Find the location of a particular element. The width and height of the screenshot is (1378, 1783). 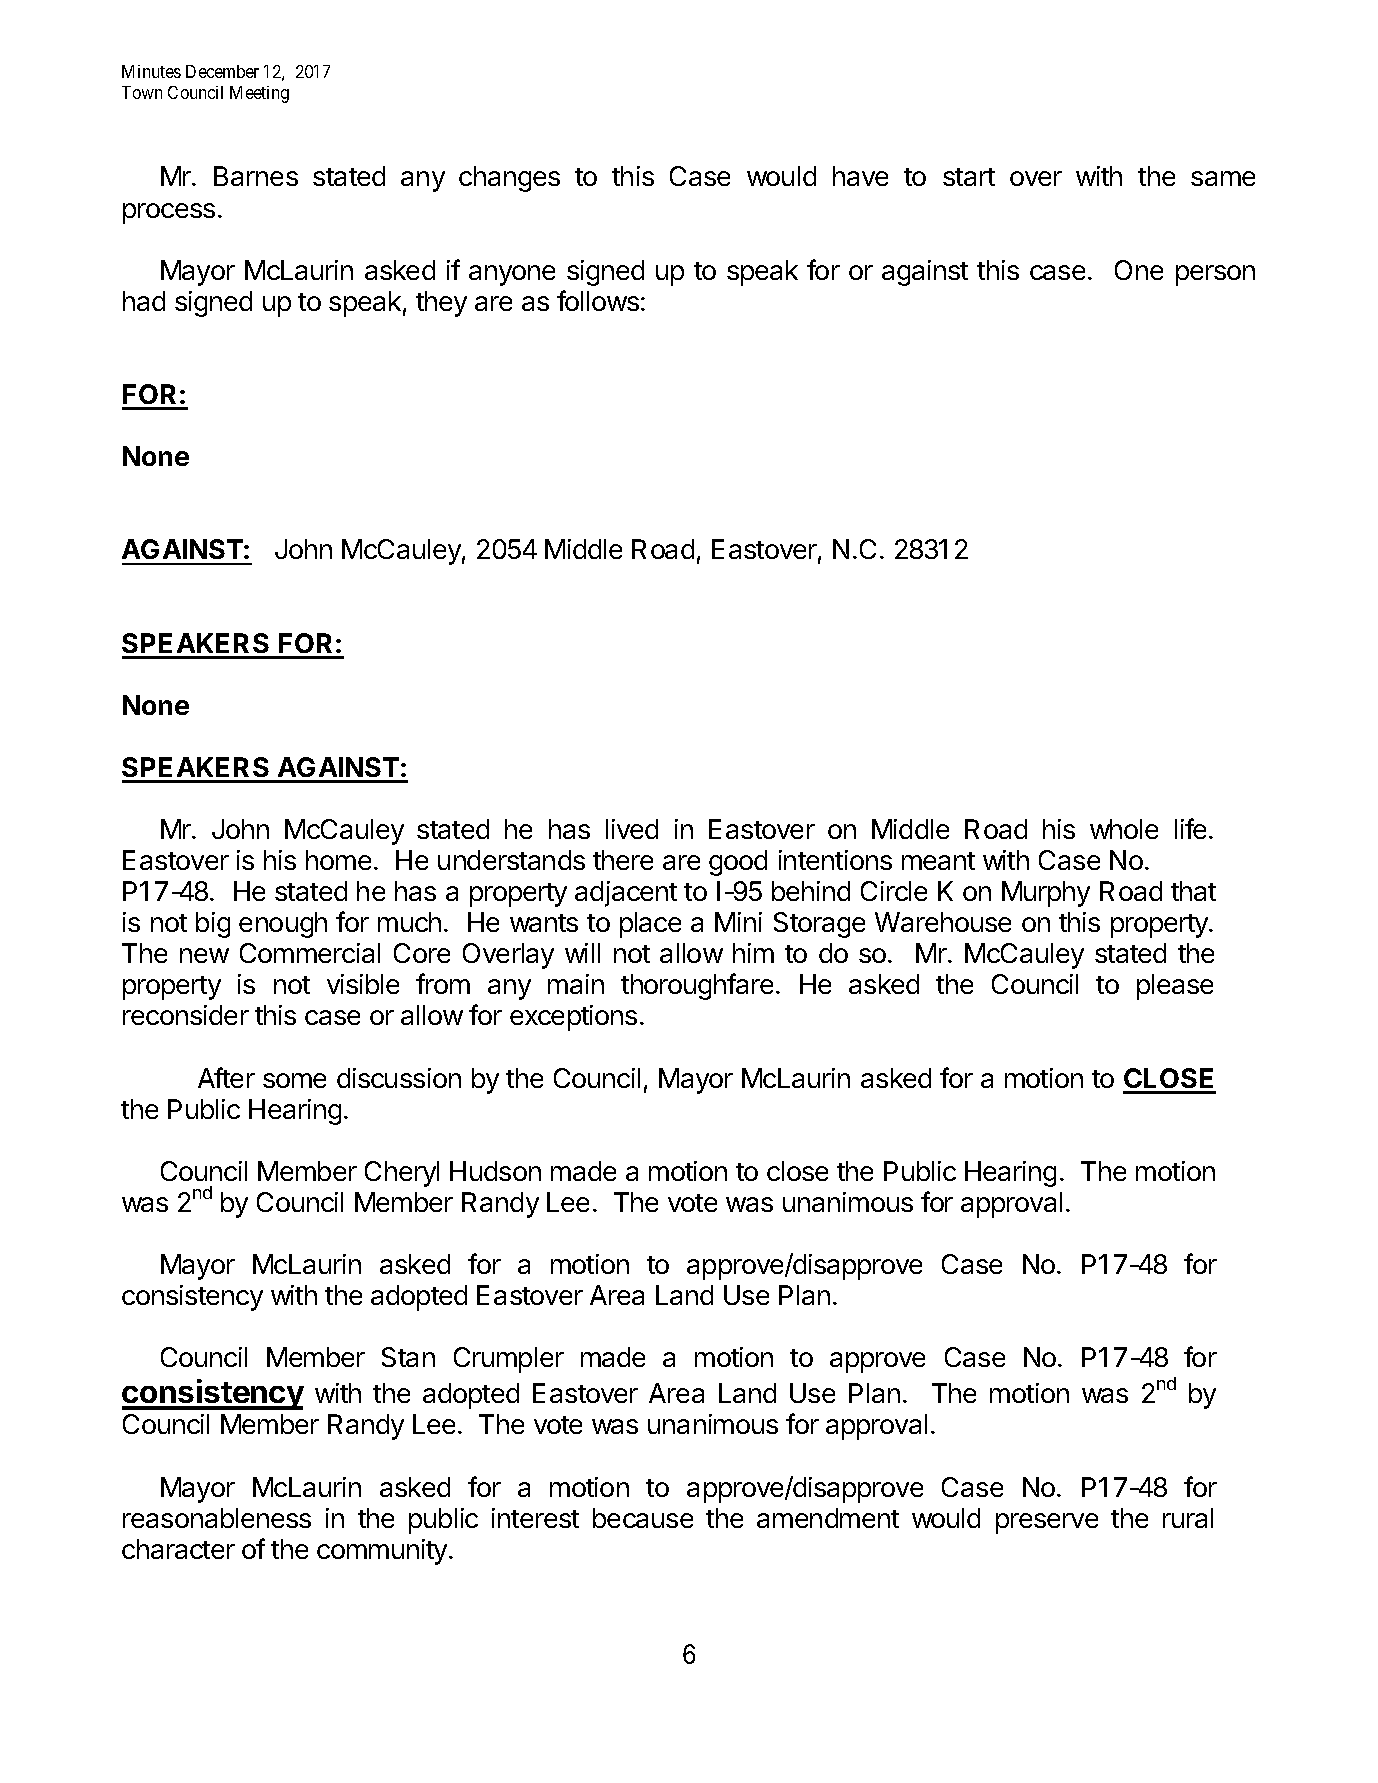

Meeting is located at coordinates (259, 94).
